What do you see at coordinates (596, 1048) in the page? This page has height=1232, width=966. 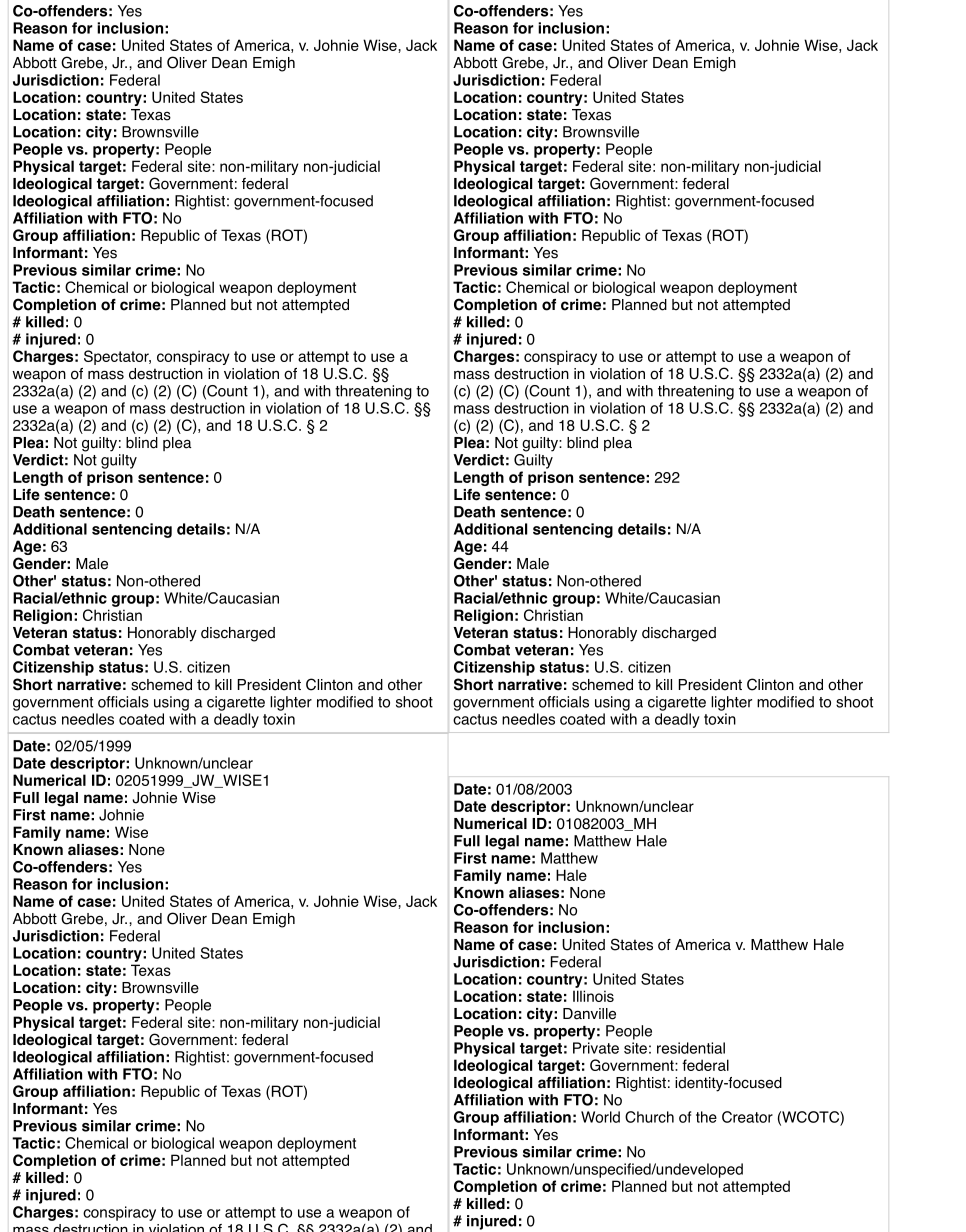 I see `Private` at bounding box center [596, 1048].
